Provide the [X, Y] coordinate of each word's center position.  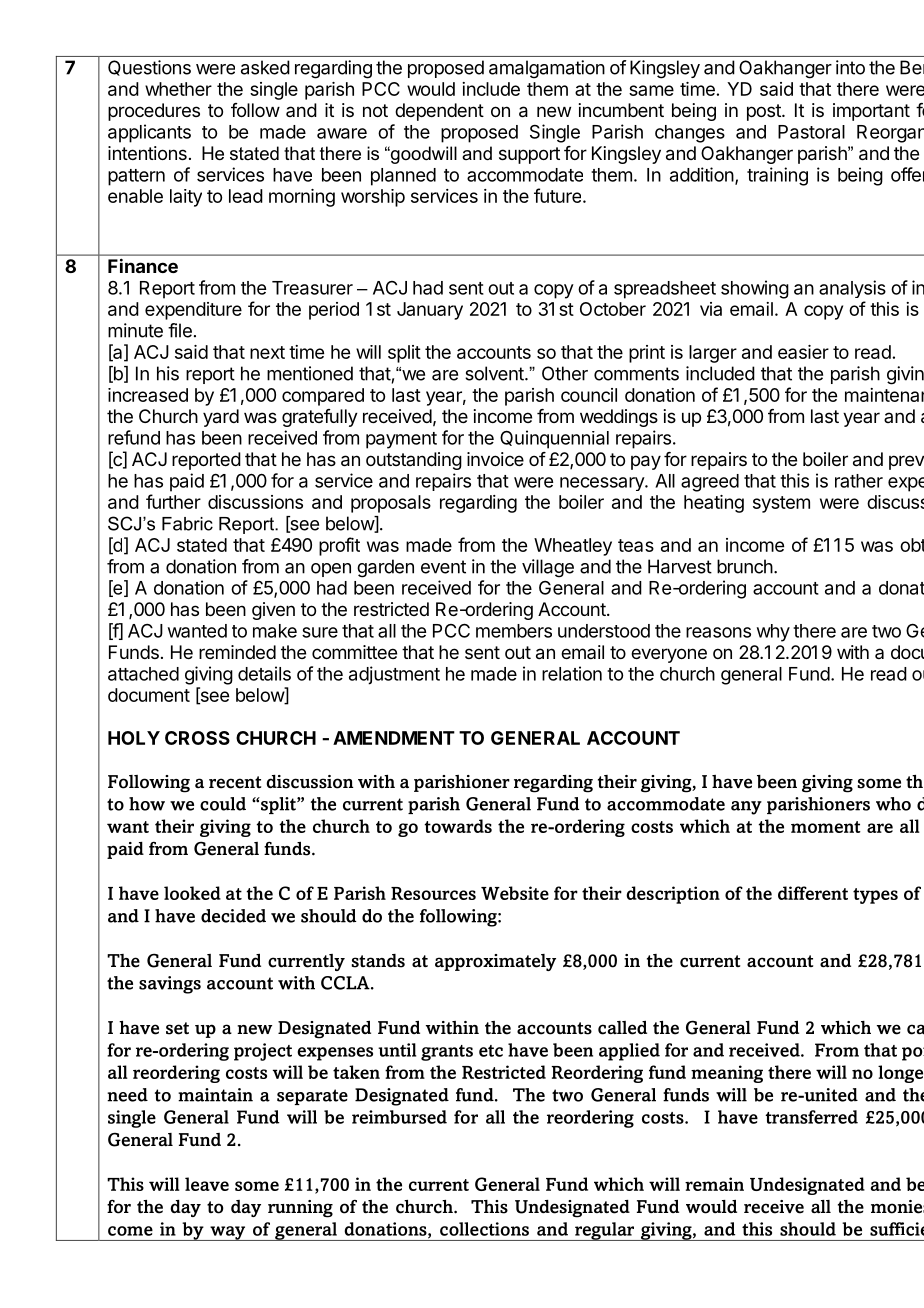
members [514, 631]
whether [178, 89]
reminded [237, 652]
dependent [439, 112]
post [765, 112]
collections [484, 1229]
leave [207, 1184]
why [773, 633]
